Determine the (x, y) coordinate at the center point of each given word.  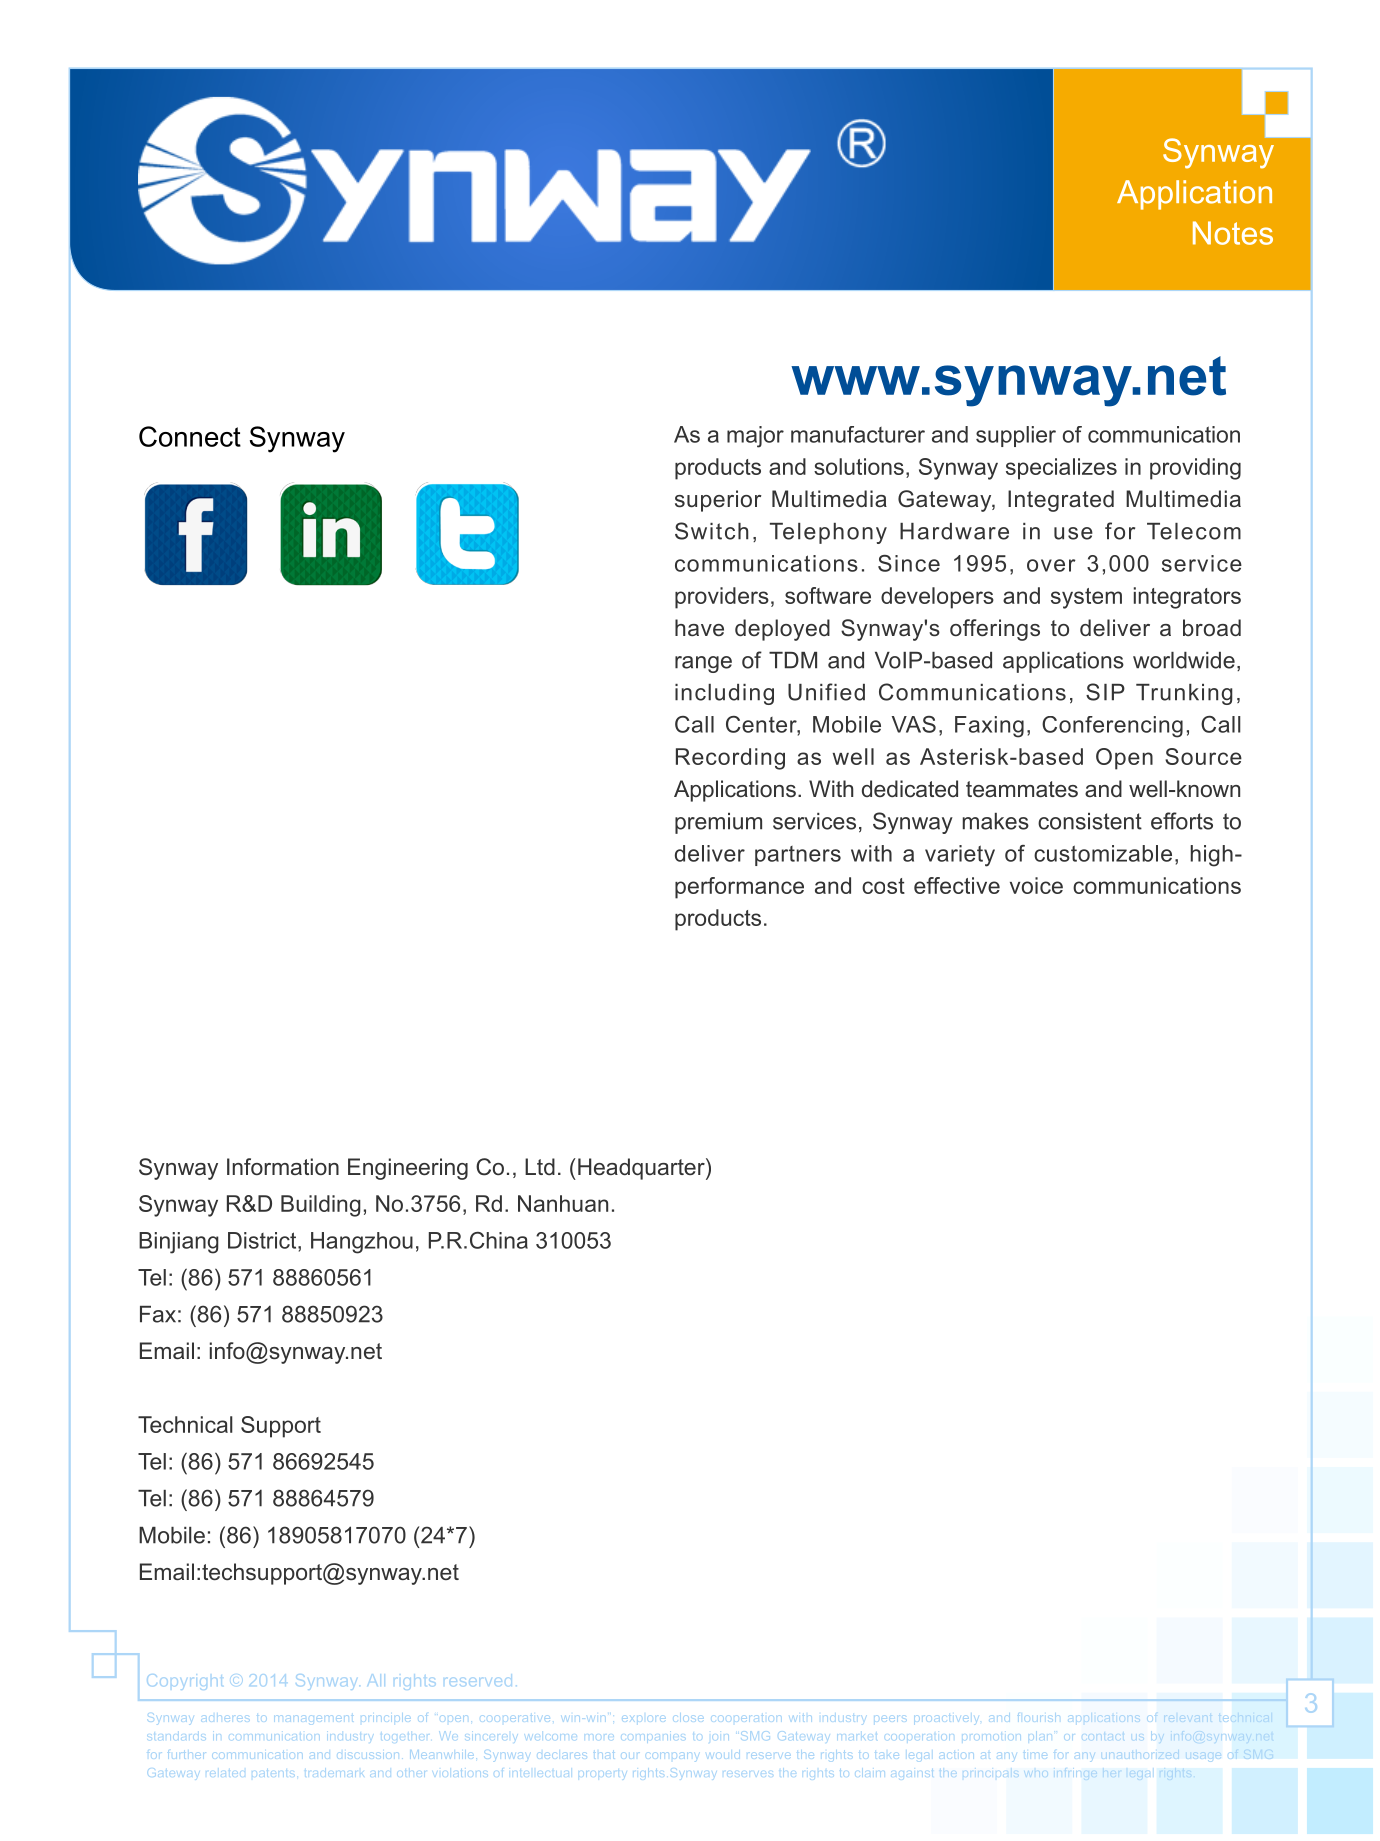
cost (883, 886)
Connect (190, 436)
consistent (1090, 821)
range (703, 664)
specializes (1061, 469)
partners (798, 856)
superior (718, 501)
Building (321, 1206)
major (755, 437)
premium (718, 823)
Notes (1233, 233)
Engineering (408, 1169)
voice (1036, 885)
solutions (859, 466)
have (699, 628)
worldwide (1184, 660)
